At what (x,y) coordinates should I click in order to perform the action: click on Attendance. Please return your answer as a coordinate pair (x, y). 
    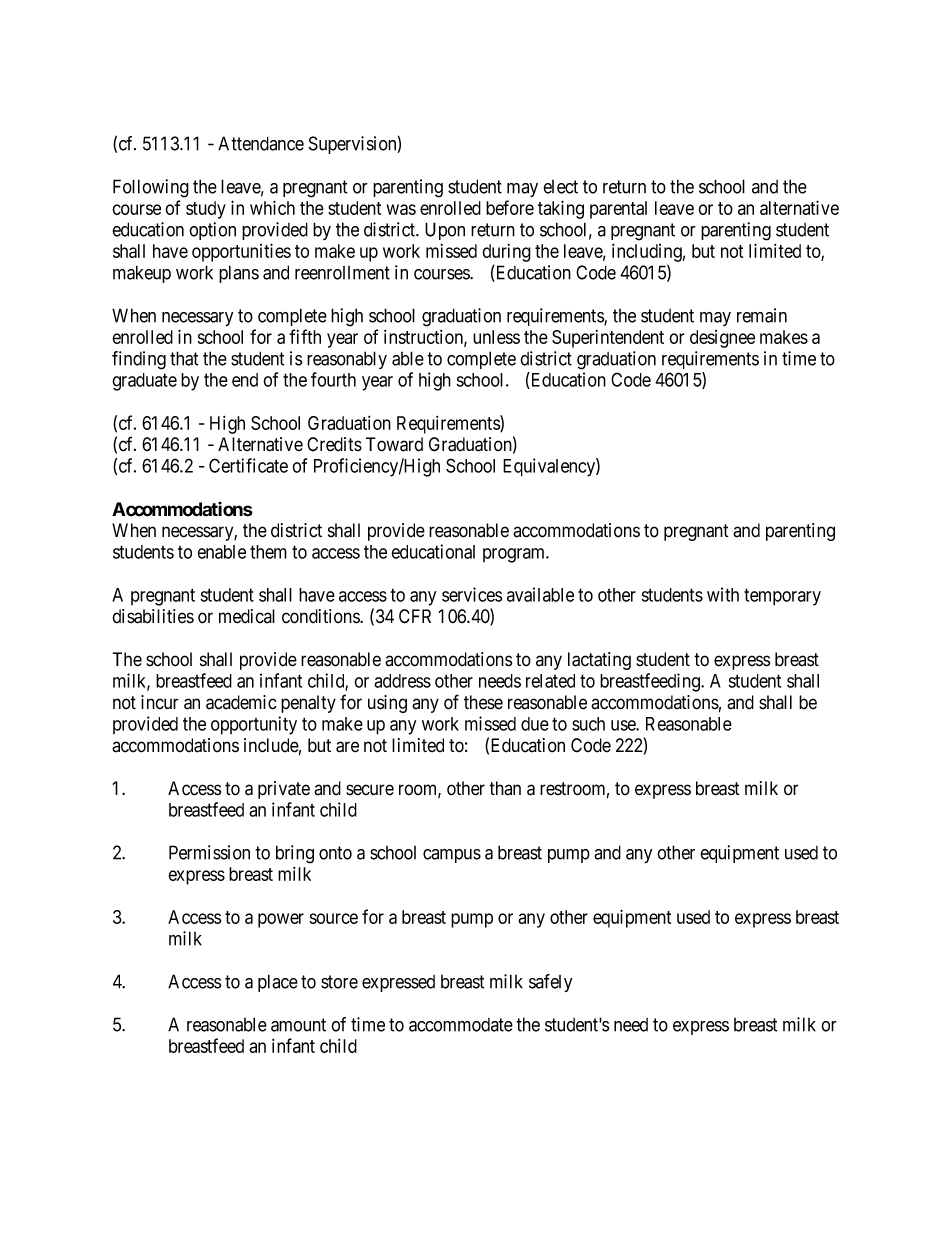
    Looking at the image, I should click on (261, 143).
